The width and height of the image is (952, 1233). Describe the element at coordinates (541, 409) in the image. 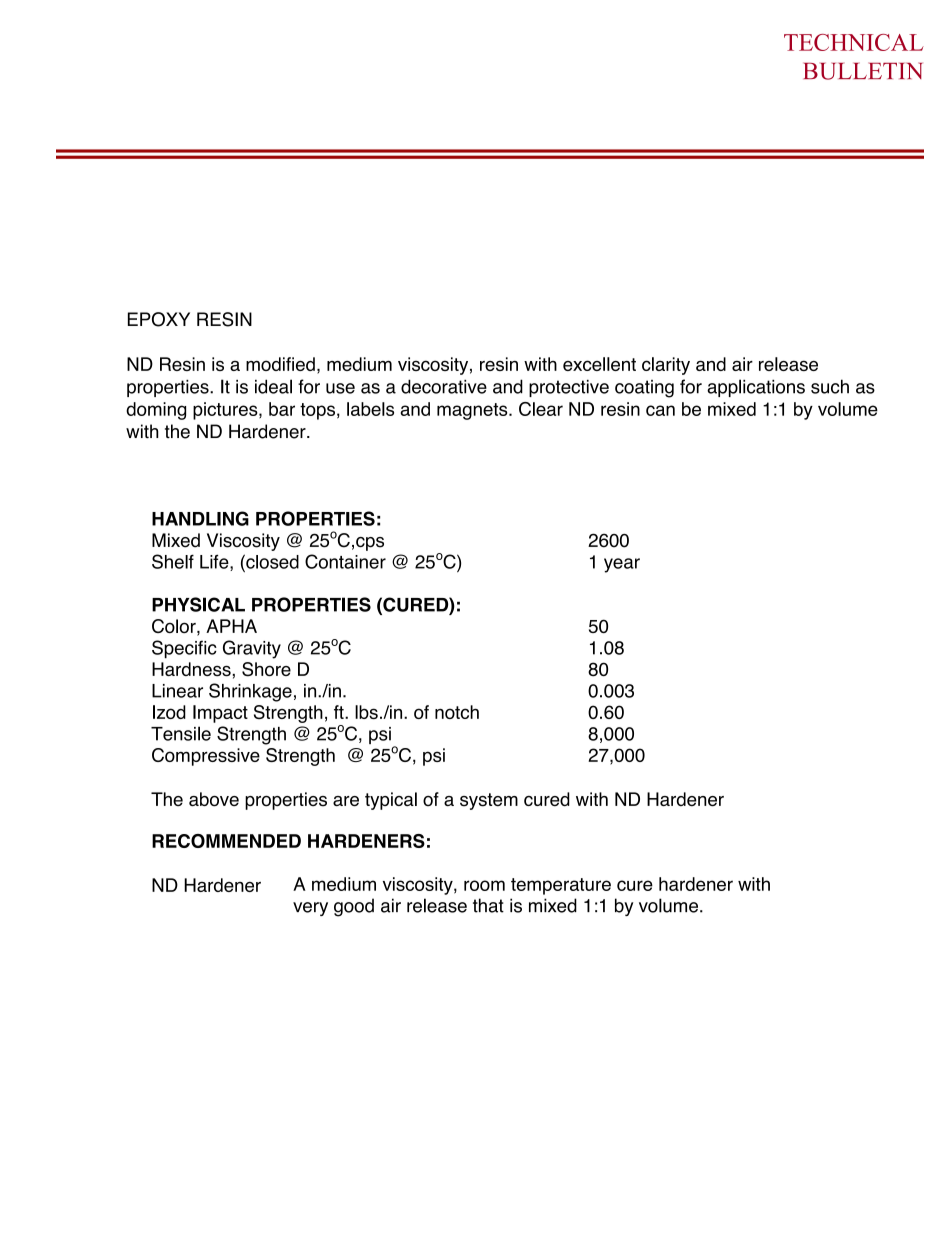

I see `Clear` at that location.
